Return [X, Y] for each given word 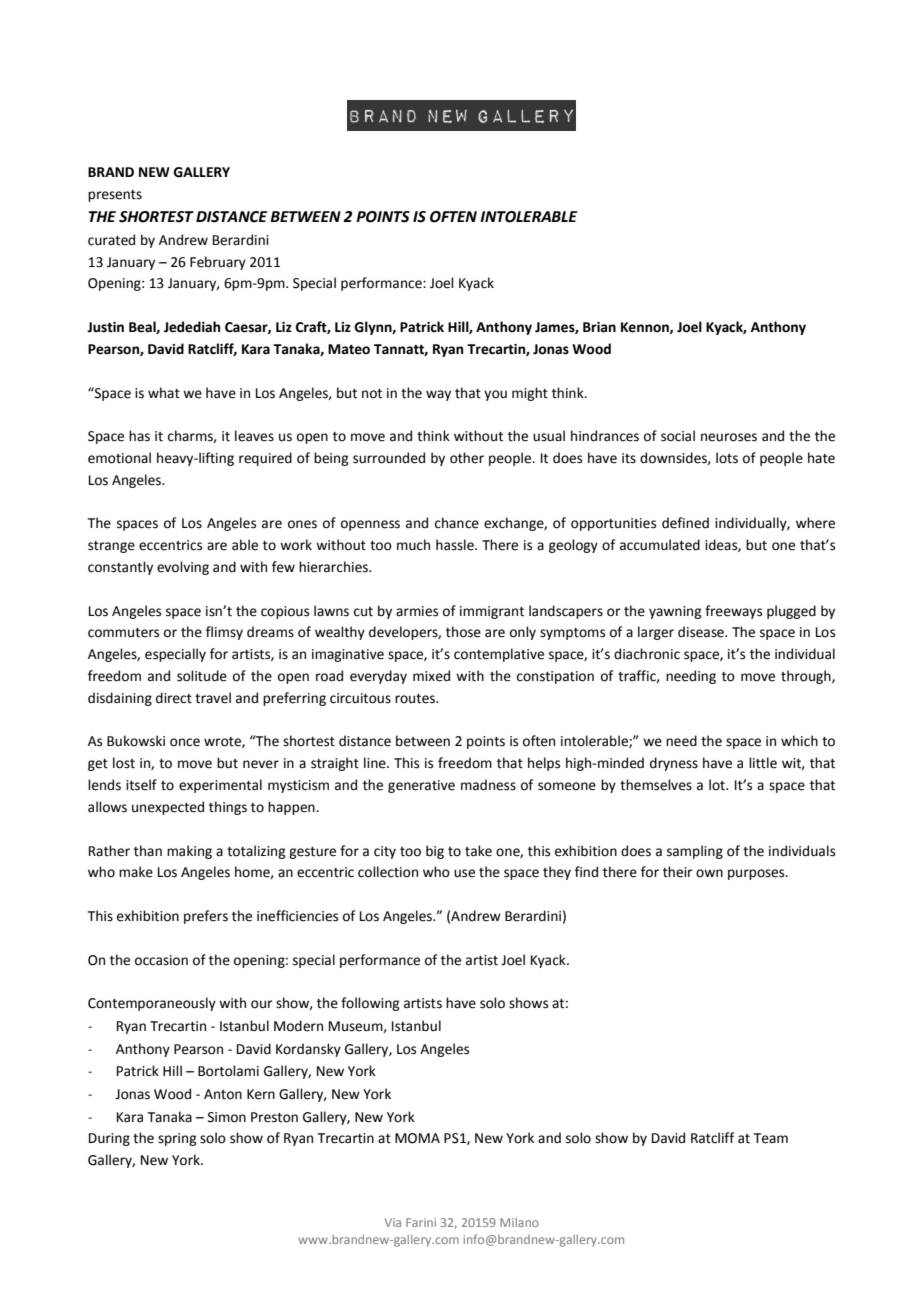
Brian [599, 327]
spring [177, 1139]
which [799, 741]
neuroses [729, 437]
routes [416, 699]
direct [174, 698]
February [218, 263]
